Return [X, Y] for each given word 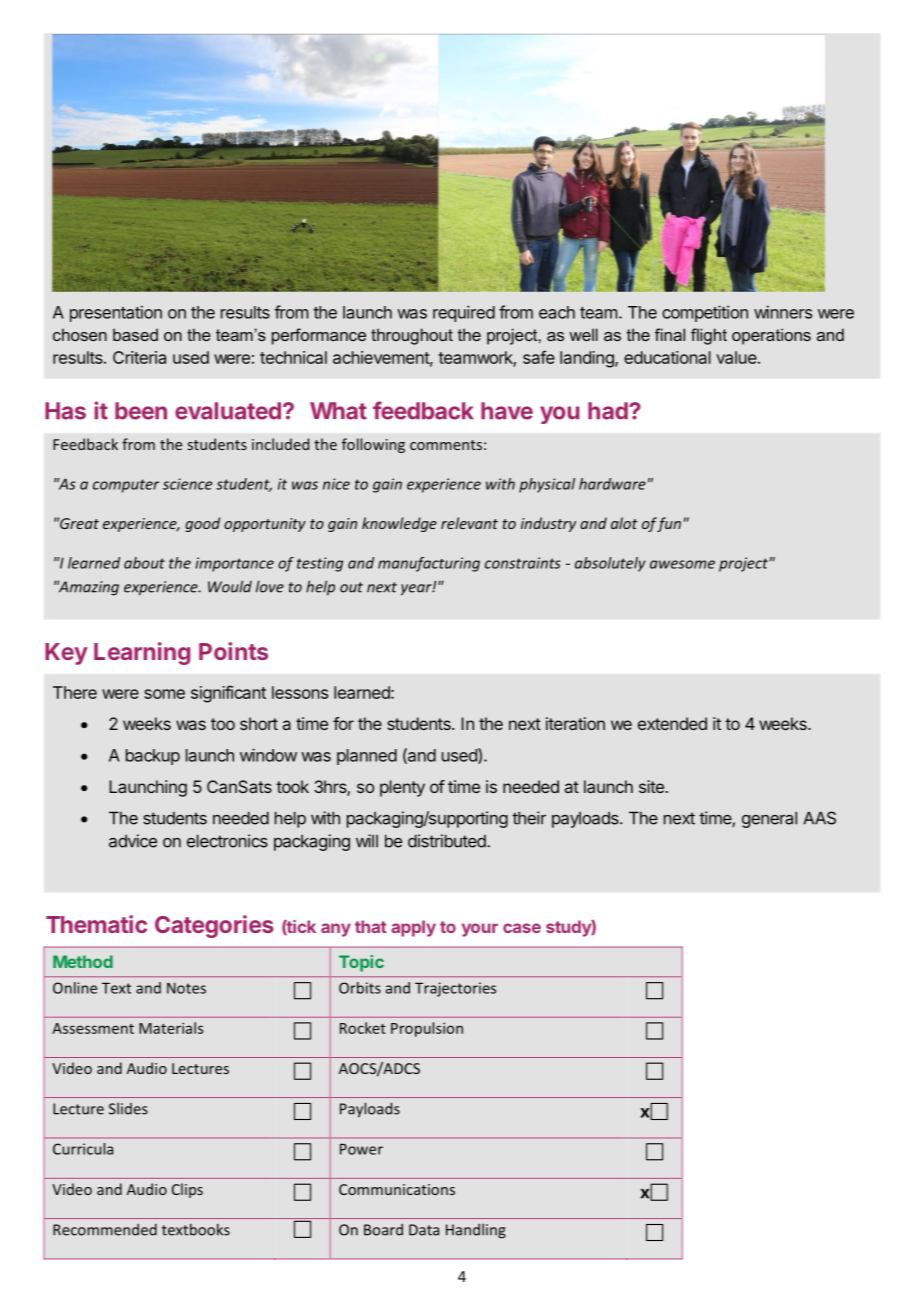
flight [709, 336]
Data [424, 1230]
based [135, 334]
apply [413, 928]
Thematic [96, 924]
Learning [142, 653]
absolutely [610, 564]
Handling [476, 1231]
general [769, 819]
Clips [187, 1190]
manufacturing [429, 564]
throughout [412, 336]
